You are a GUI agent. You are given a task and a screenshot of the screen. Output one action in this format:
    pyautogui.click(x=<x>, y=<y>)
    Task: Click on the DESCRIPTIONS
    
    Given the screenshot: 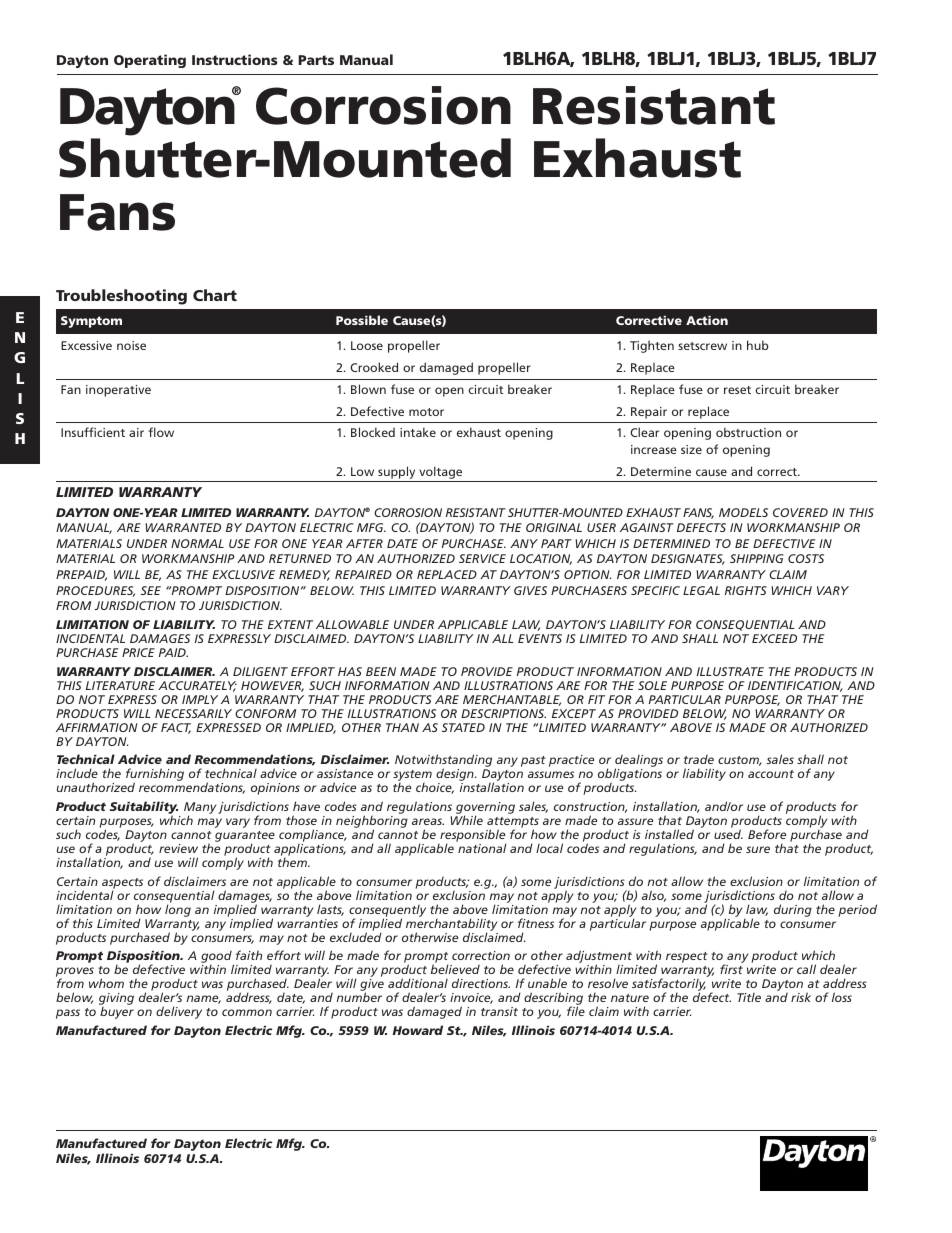 What is the action you would take?
    pyautogui.click(x=503, y=713)
